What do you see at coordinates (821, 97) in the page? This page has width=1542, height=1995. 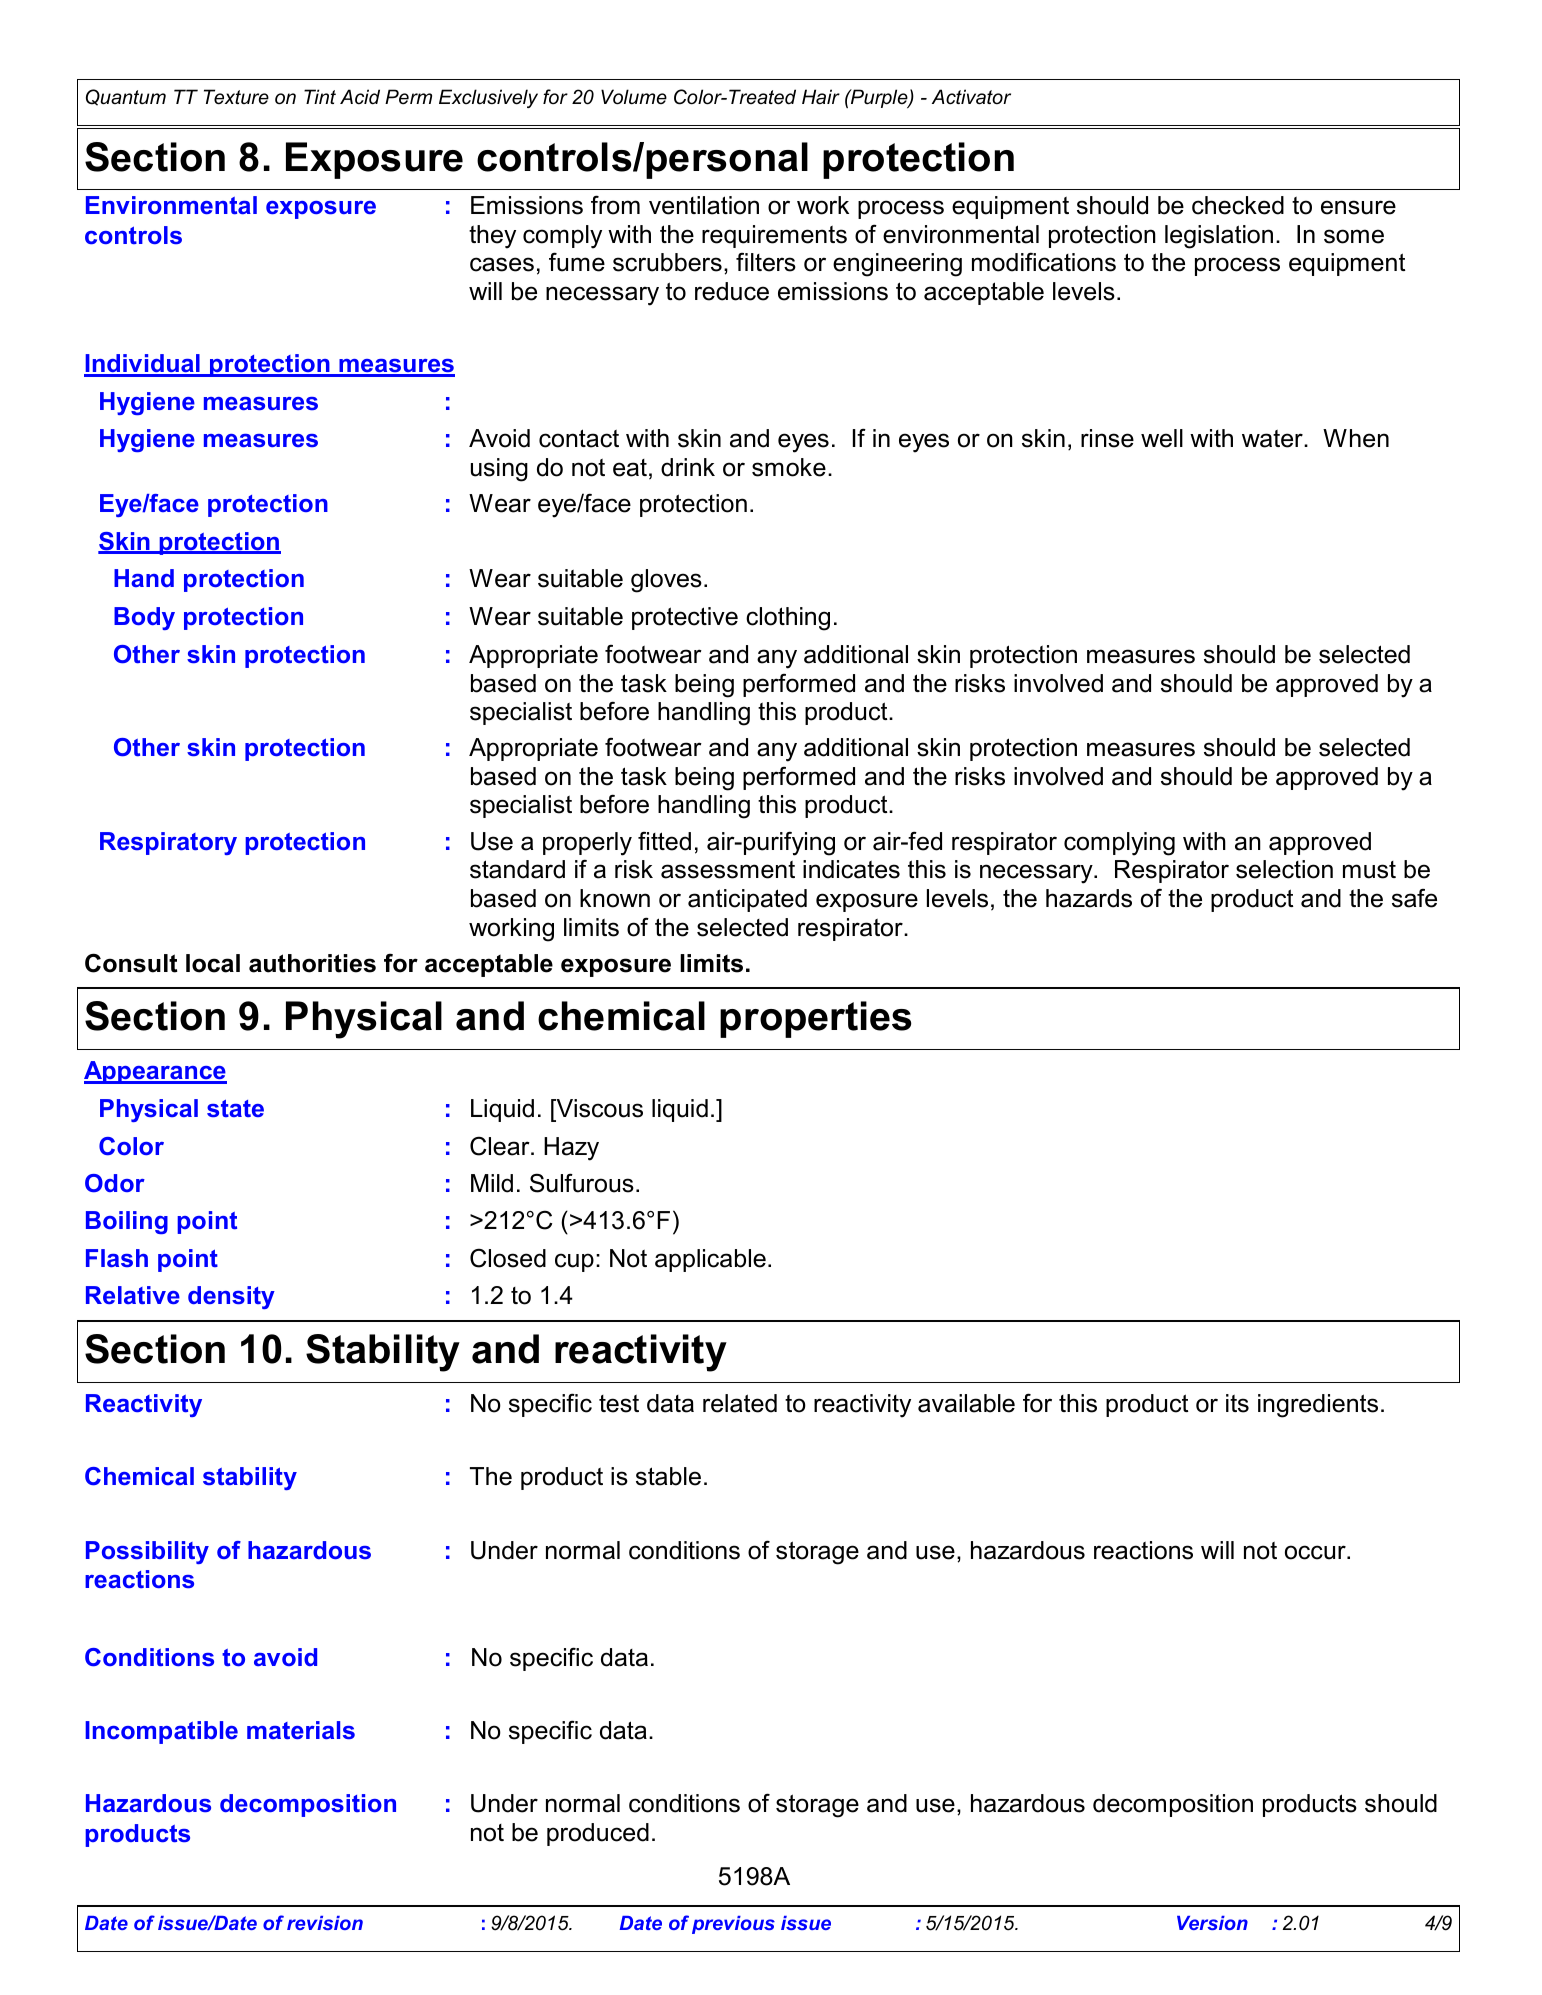 I see `Hair` at bounding box center [821, 97].
